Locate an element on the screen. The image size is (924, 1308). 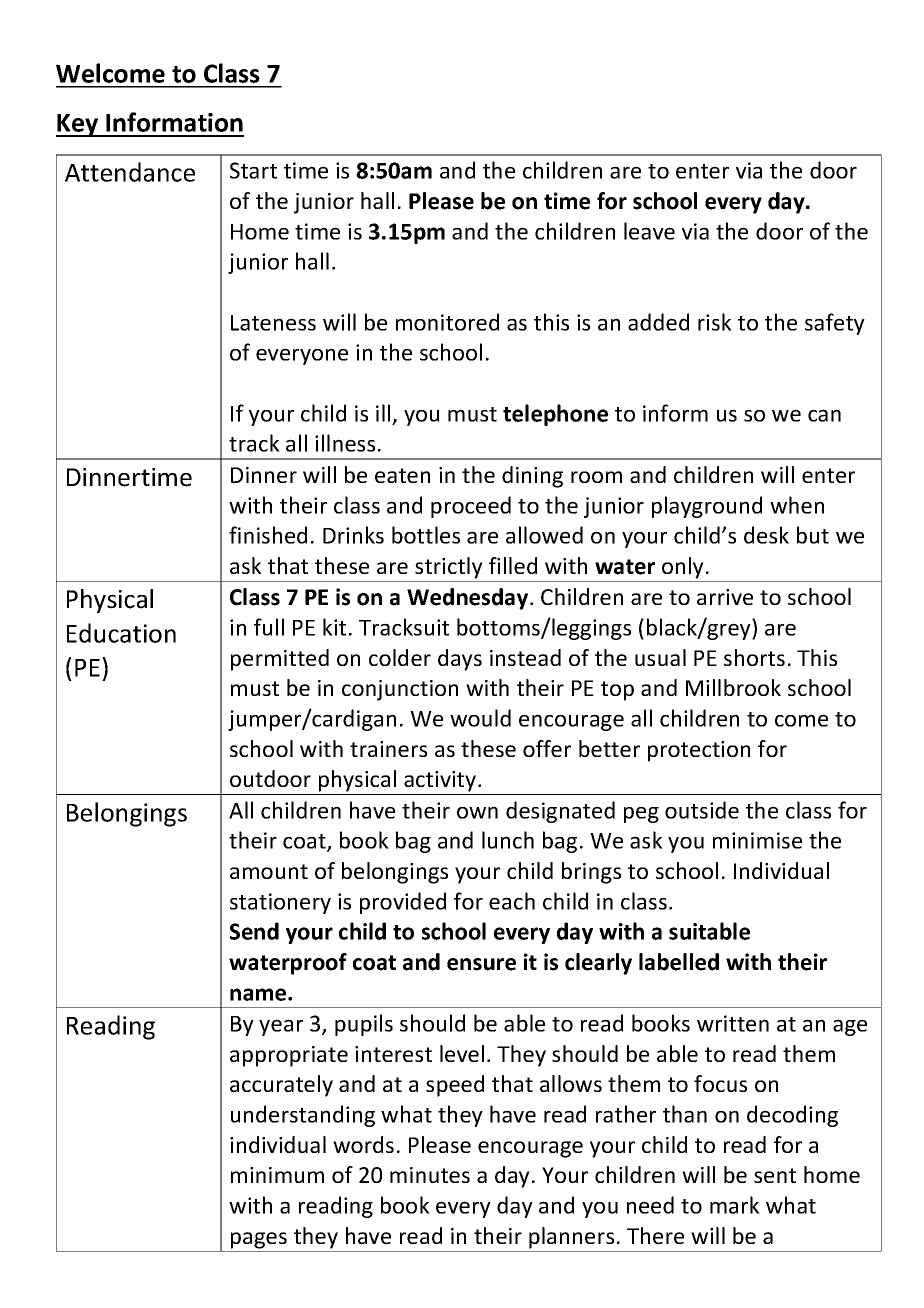
playground is located at coordinates (707, 507).
